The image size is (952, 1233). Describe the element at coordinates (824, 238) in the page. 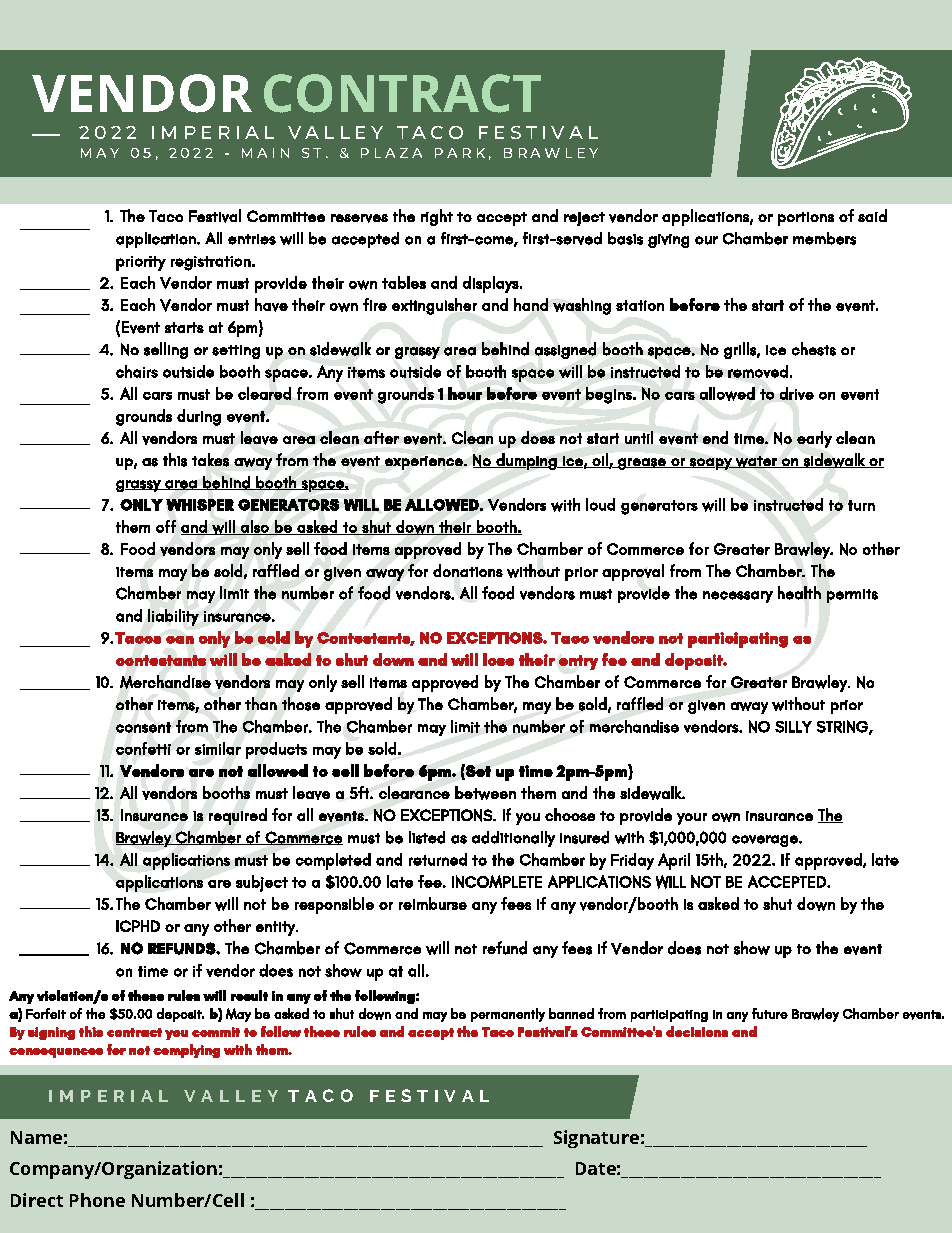

I see `members` at that location.
